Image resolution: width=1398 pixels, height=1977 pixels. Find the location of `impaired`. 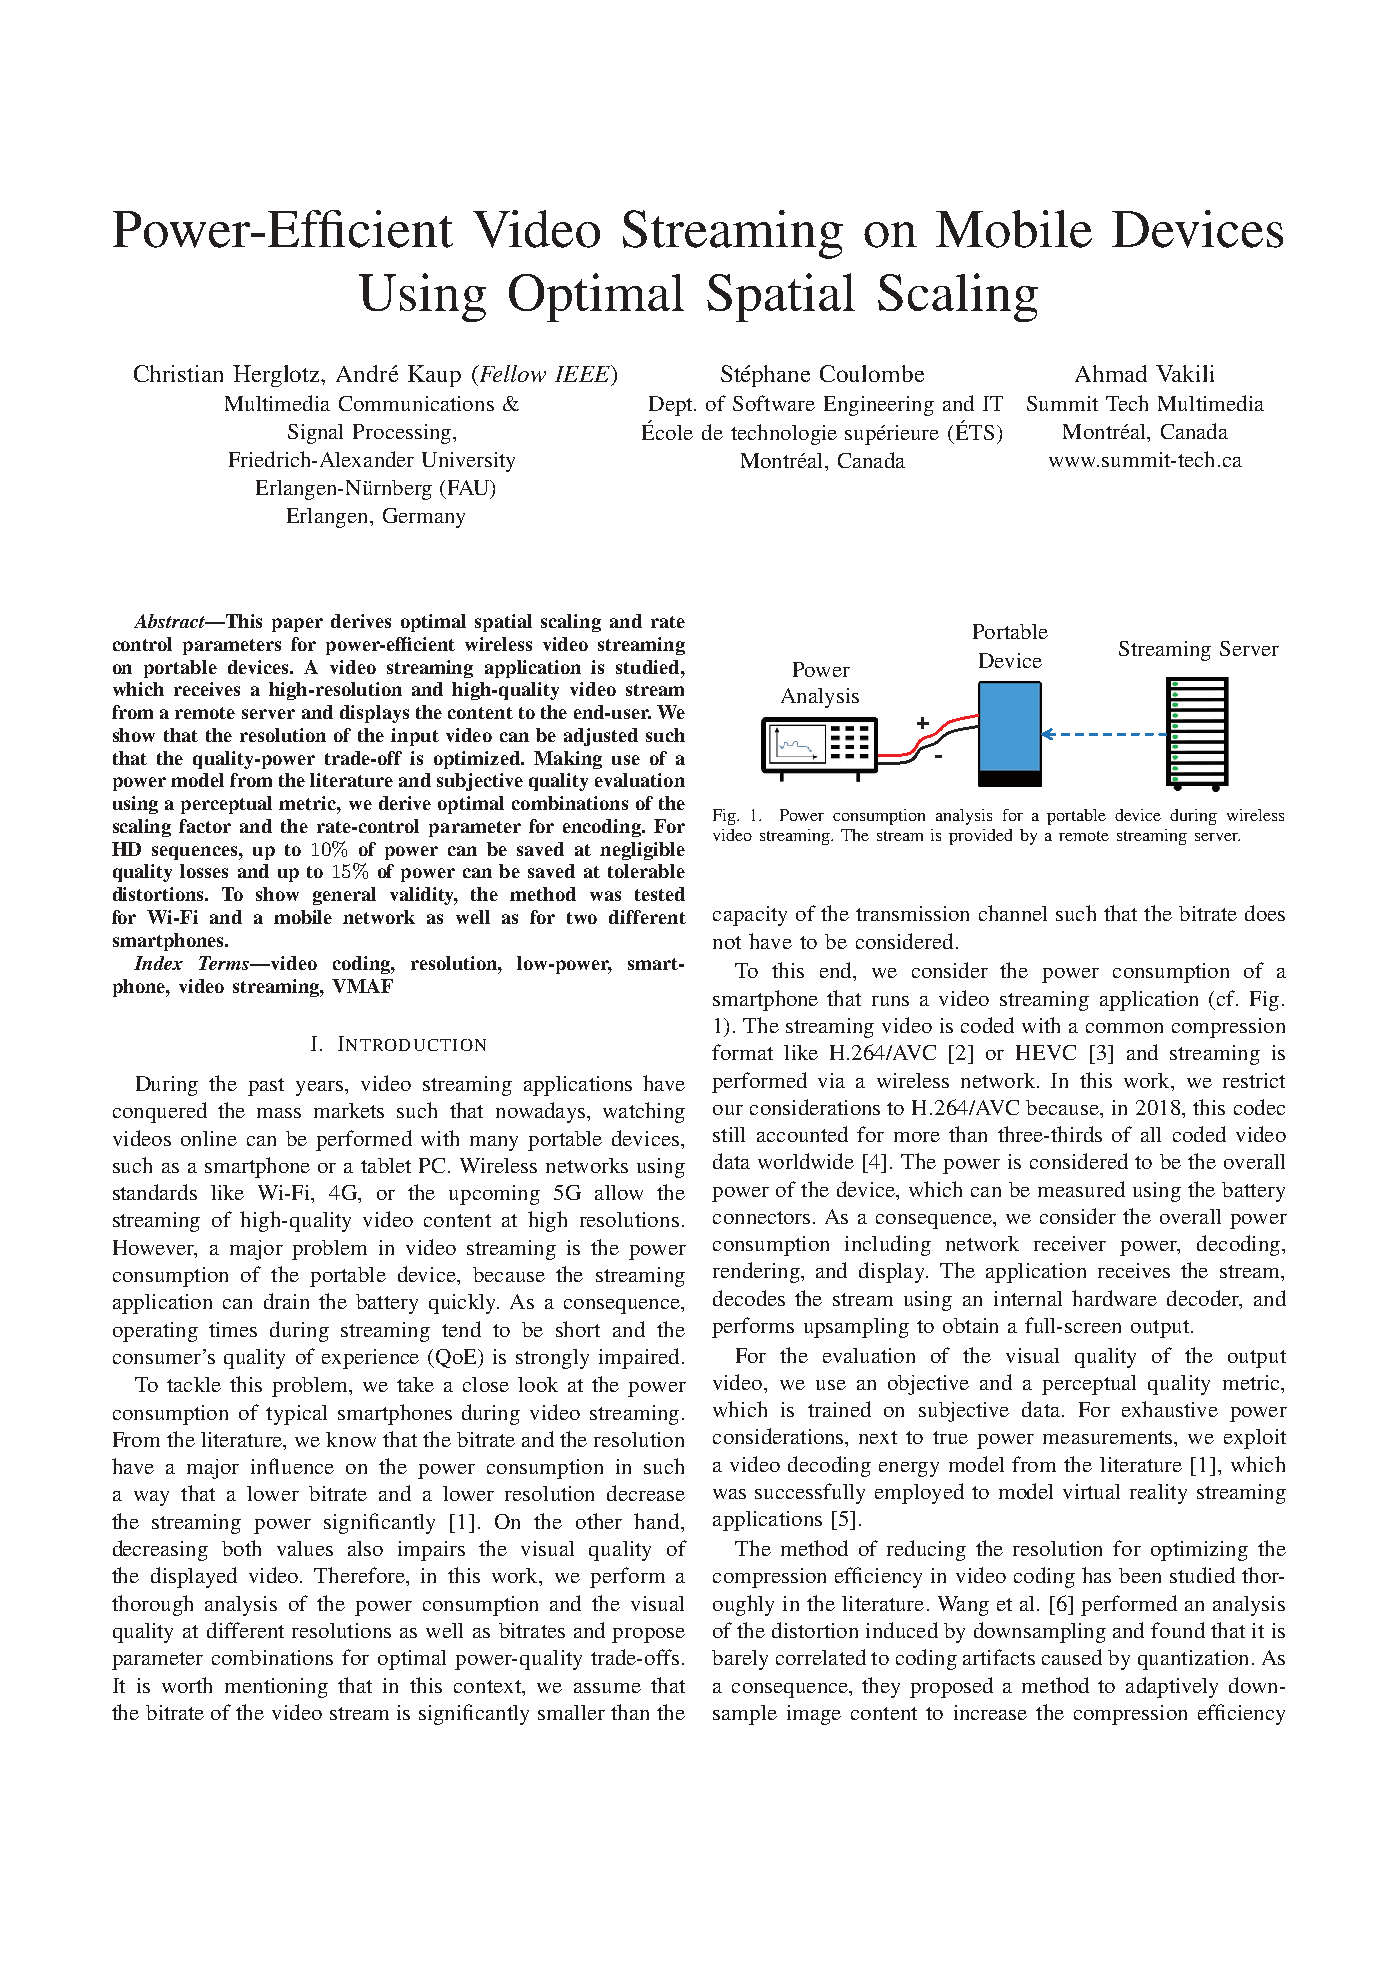

impaired is located at coordinates (639, 1358).
